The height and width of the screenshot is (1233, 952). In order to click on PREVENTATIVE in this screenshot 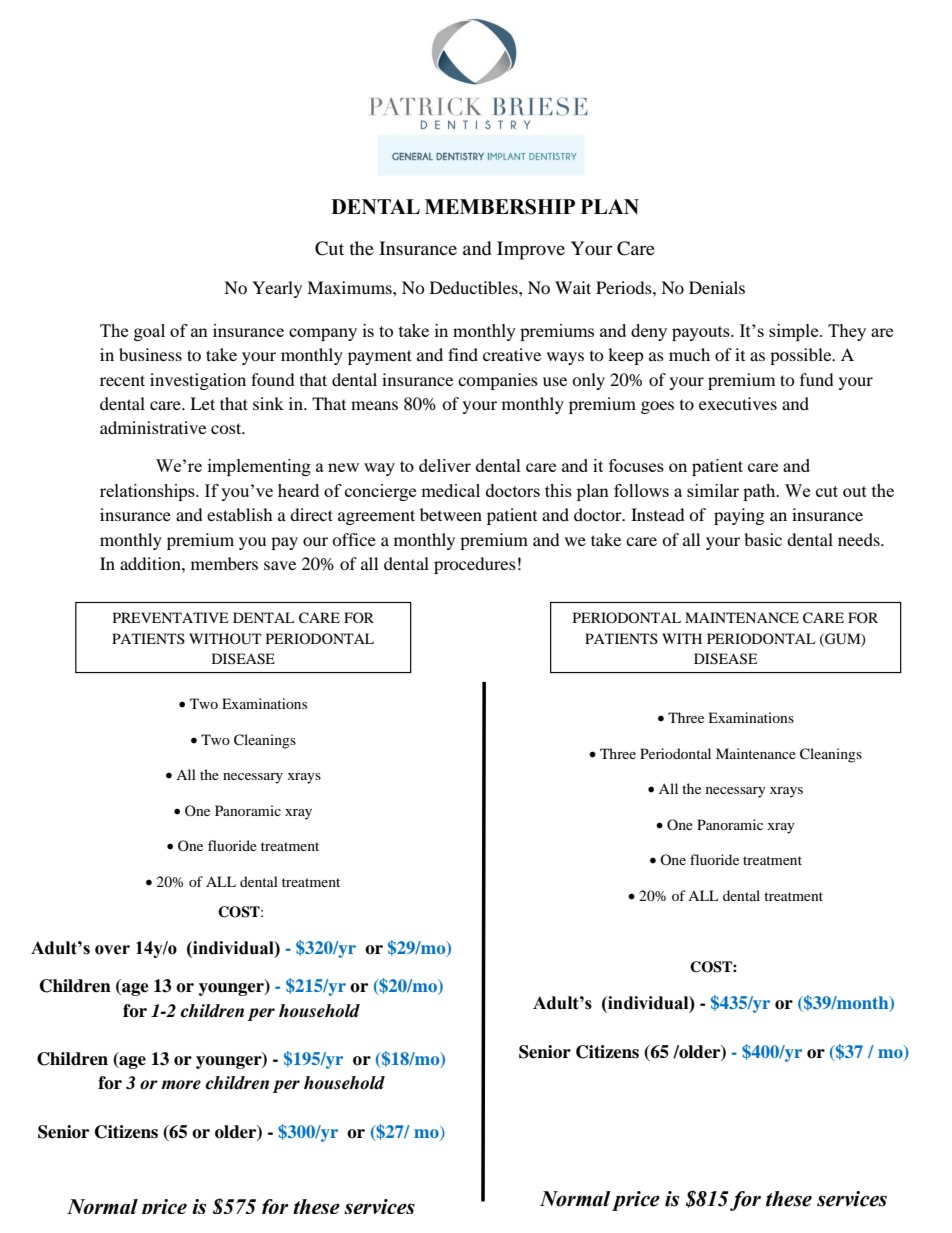, I will do `click(170, 617)`.
